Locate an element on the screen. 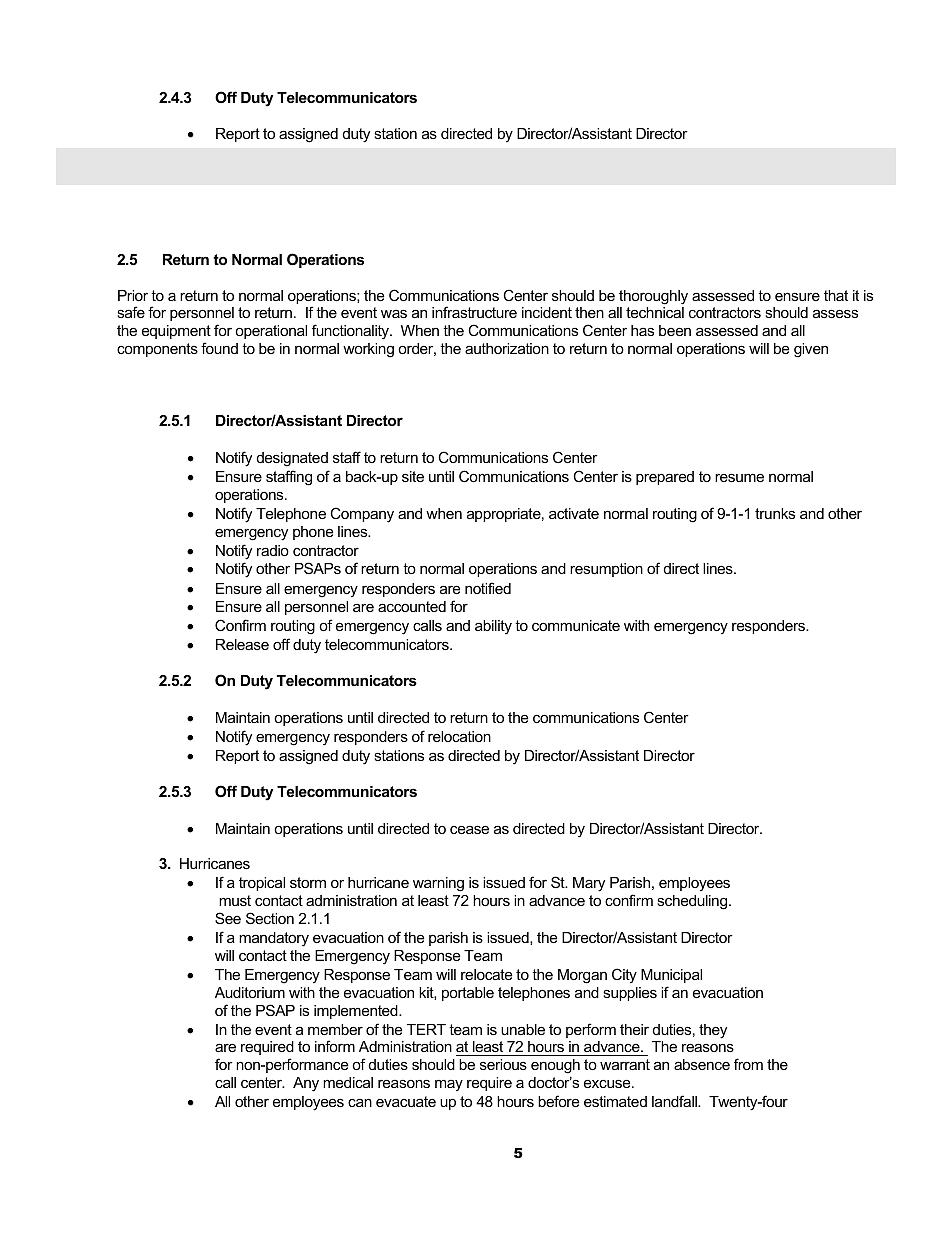 The image size is (952, 1233). Municipal is located at coordinates (671, 976).
